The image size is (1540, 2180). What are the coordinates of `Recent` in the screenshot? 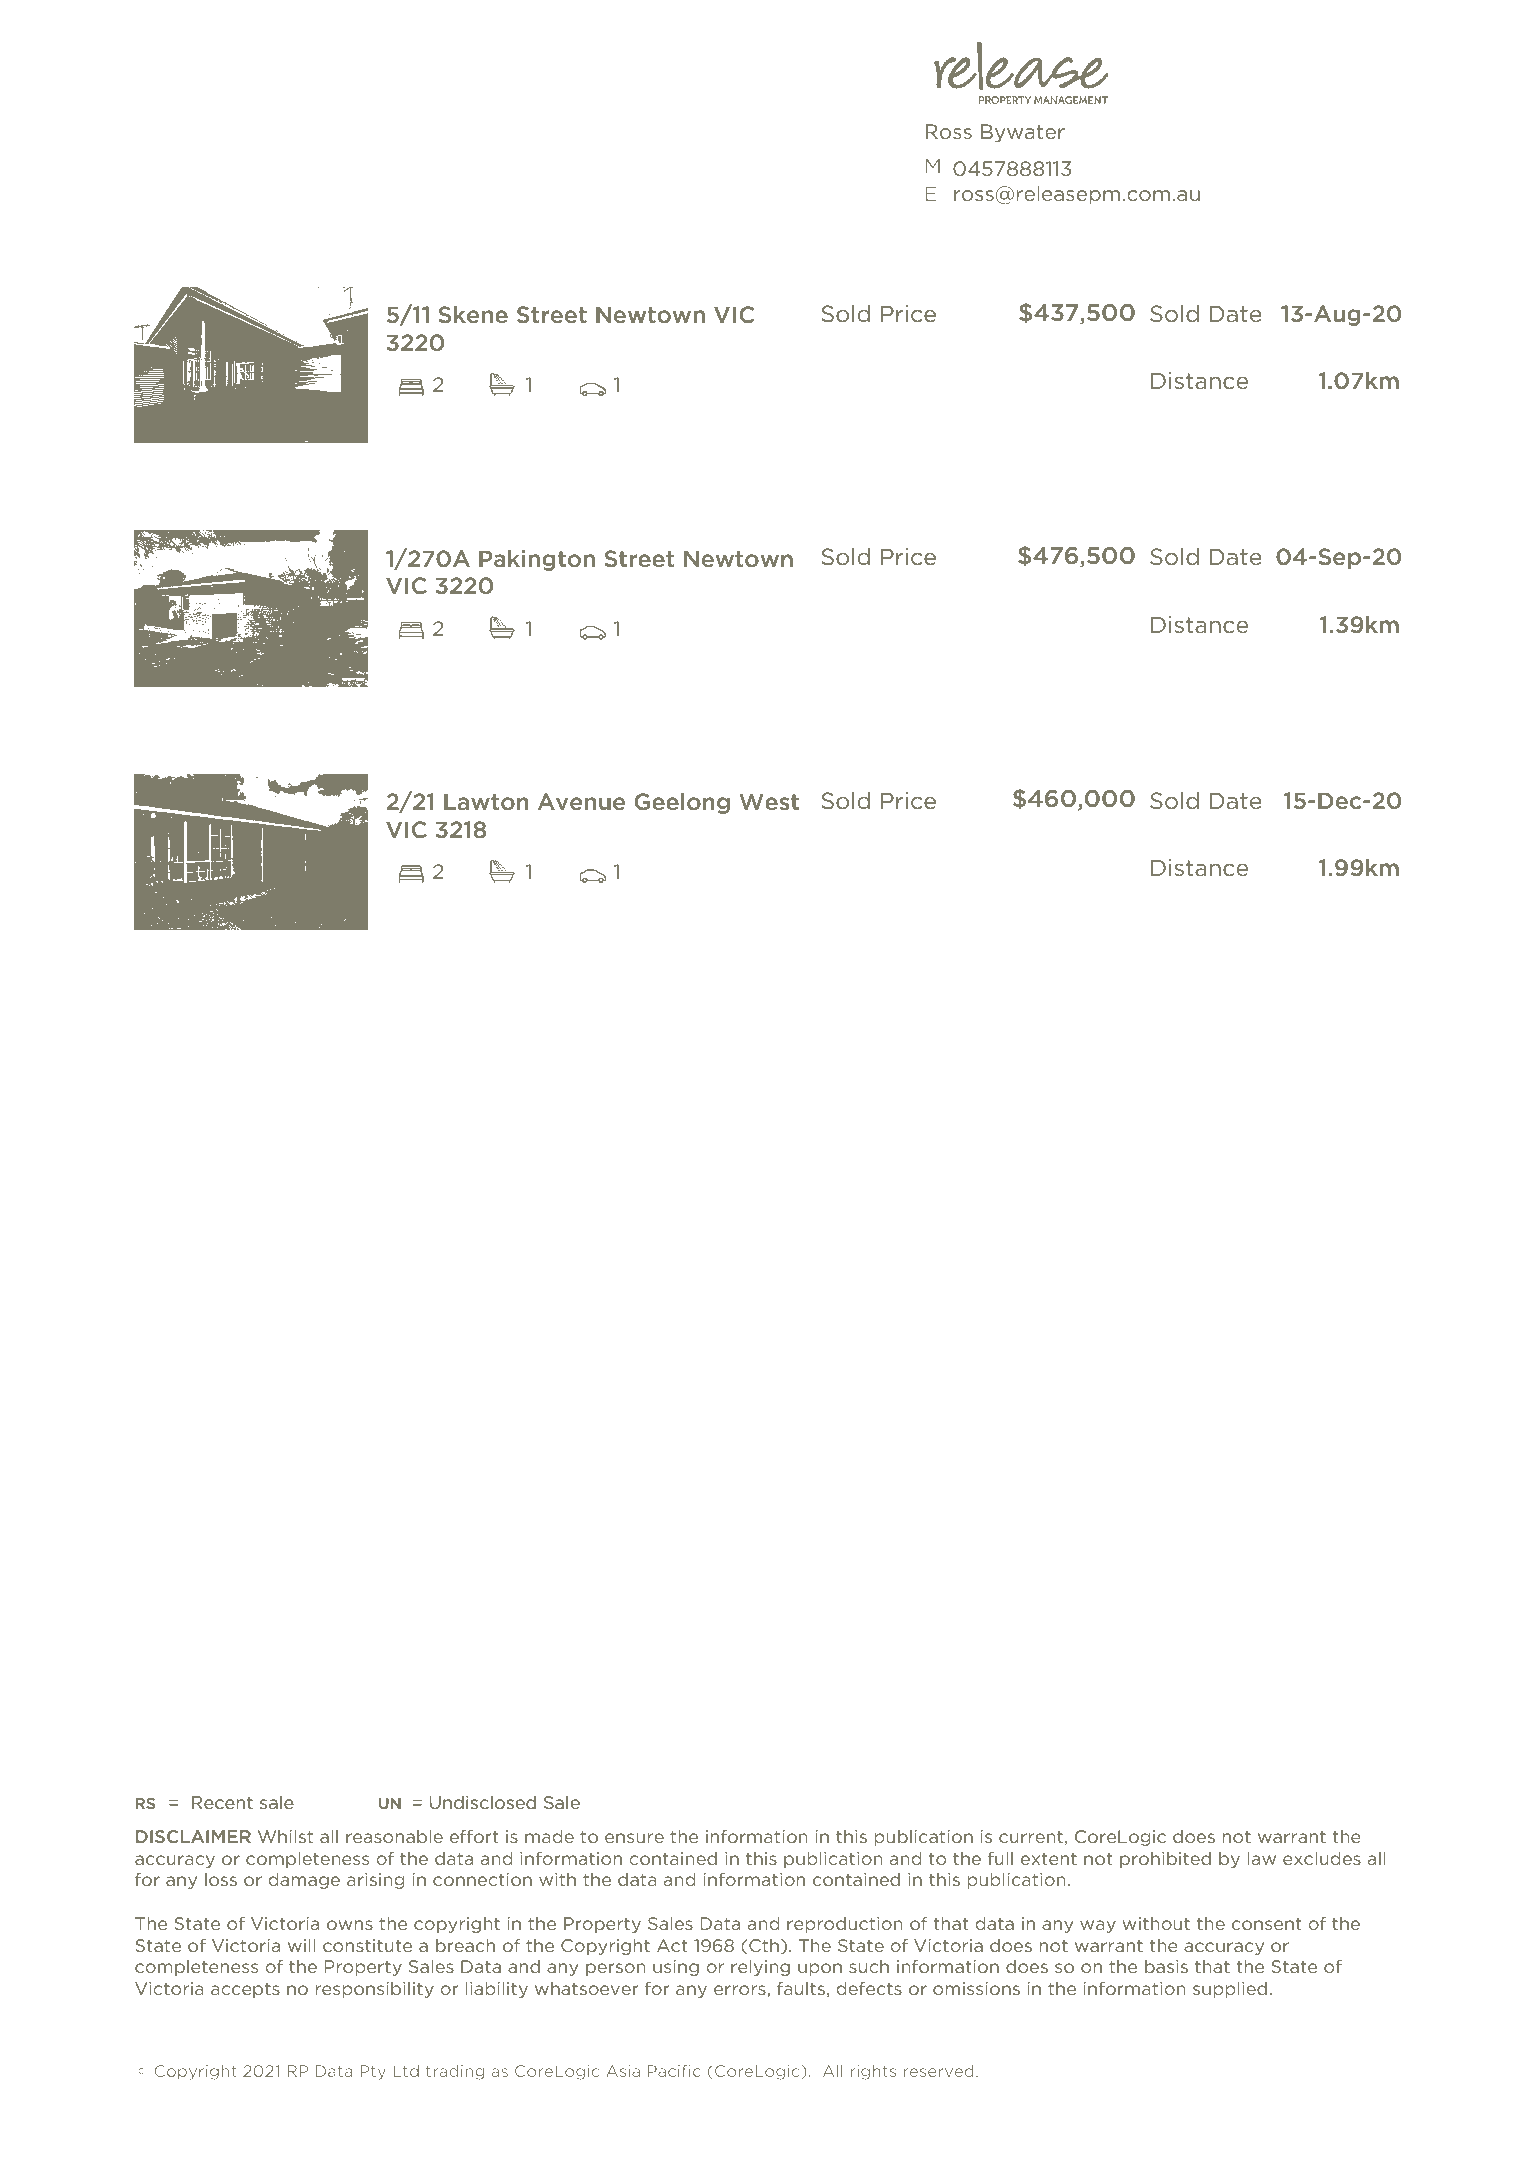 It's located at (222, 1802).
